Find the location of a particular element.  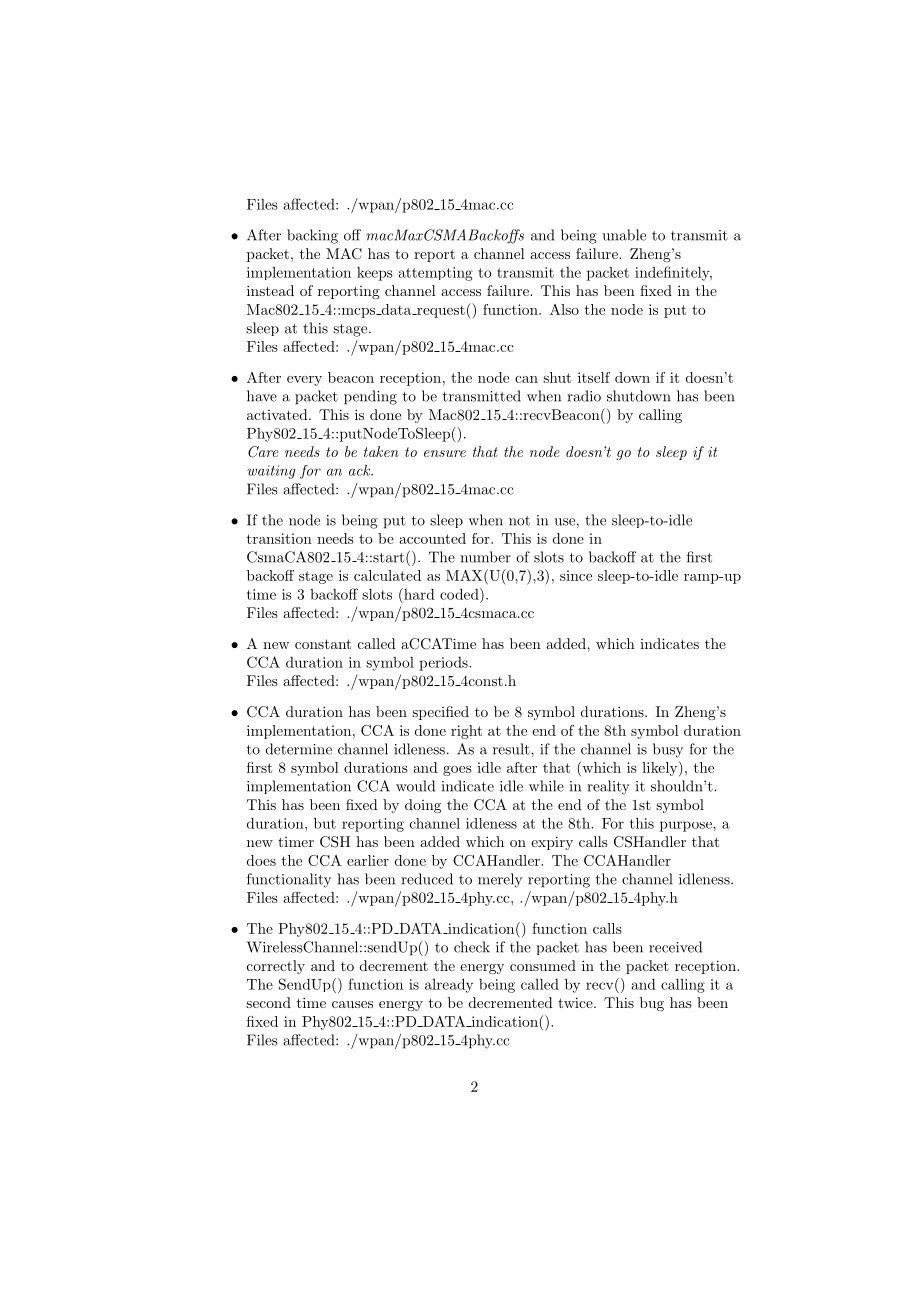

attempting is located at coordinates (436, 274).
